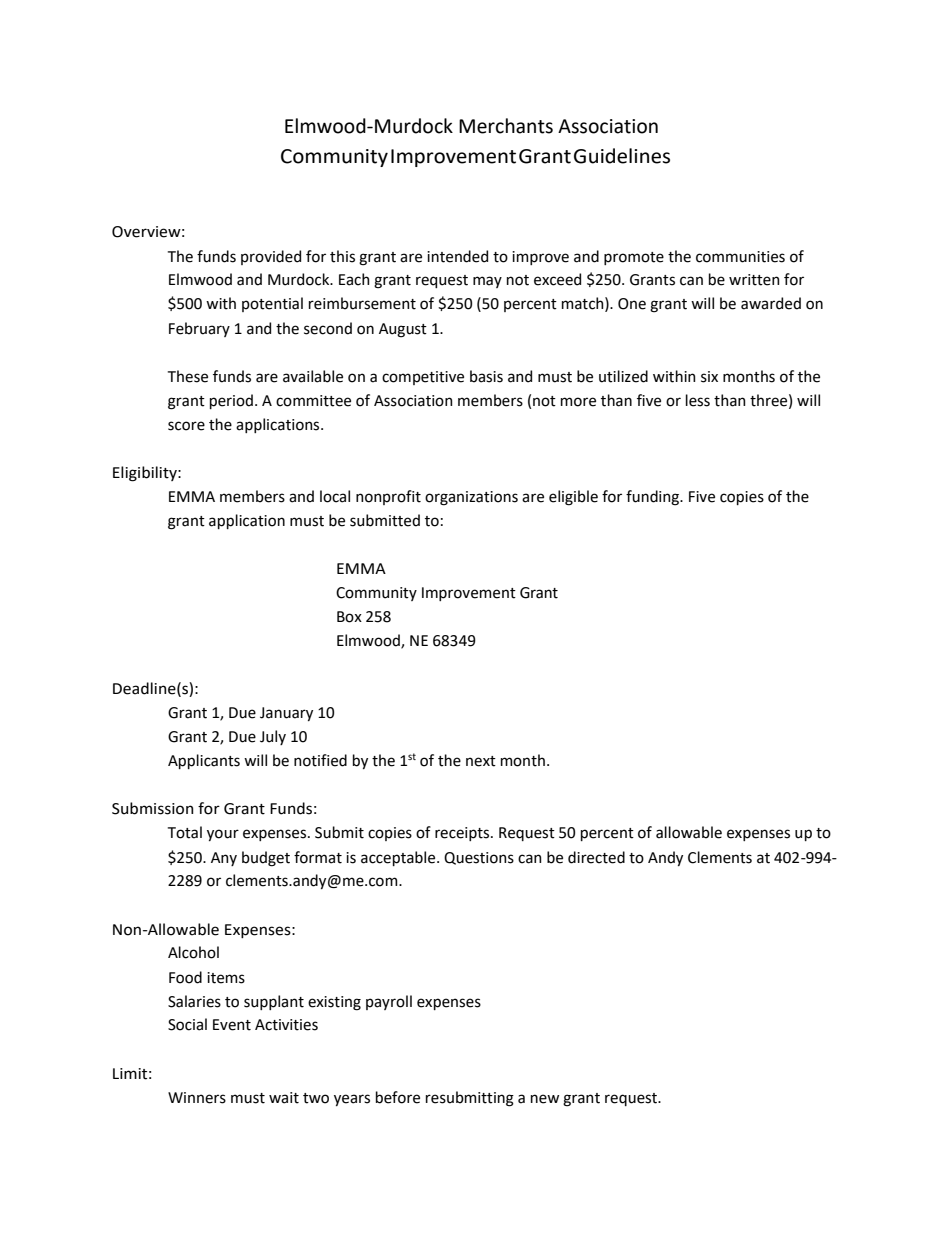 This document has width=952, height=1233. I want to click on next, so click(481, 761).
